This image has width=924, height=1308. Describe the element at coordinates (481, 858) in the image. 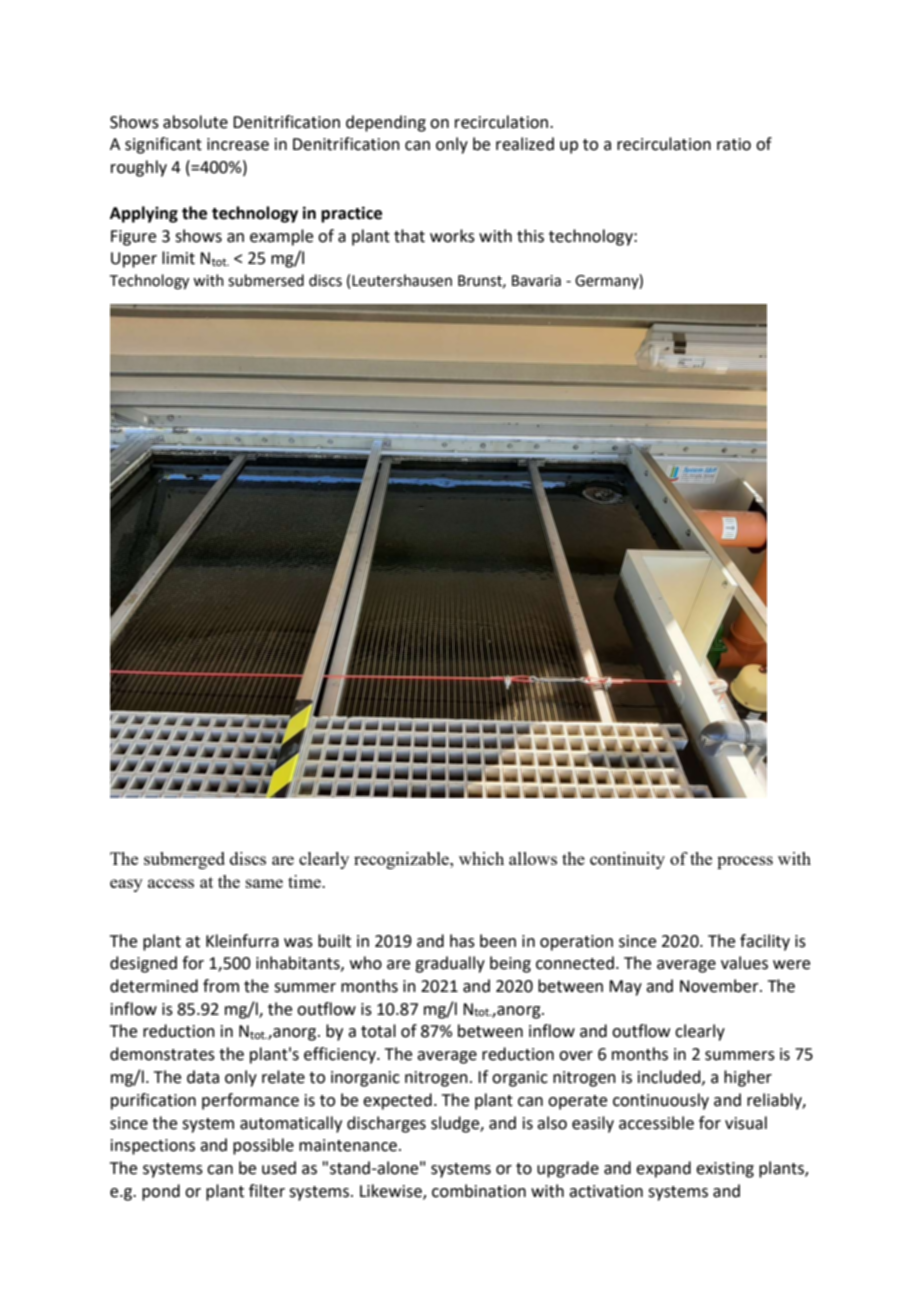

I see `which` at that location.
